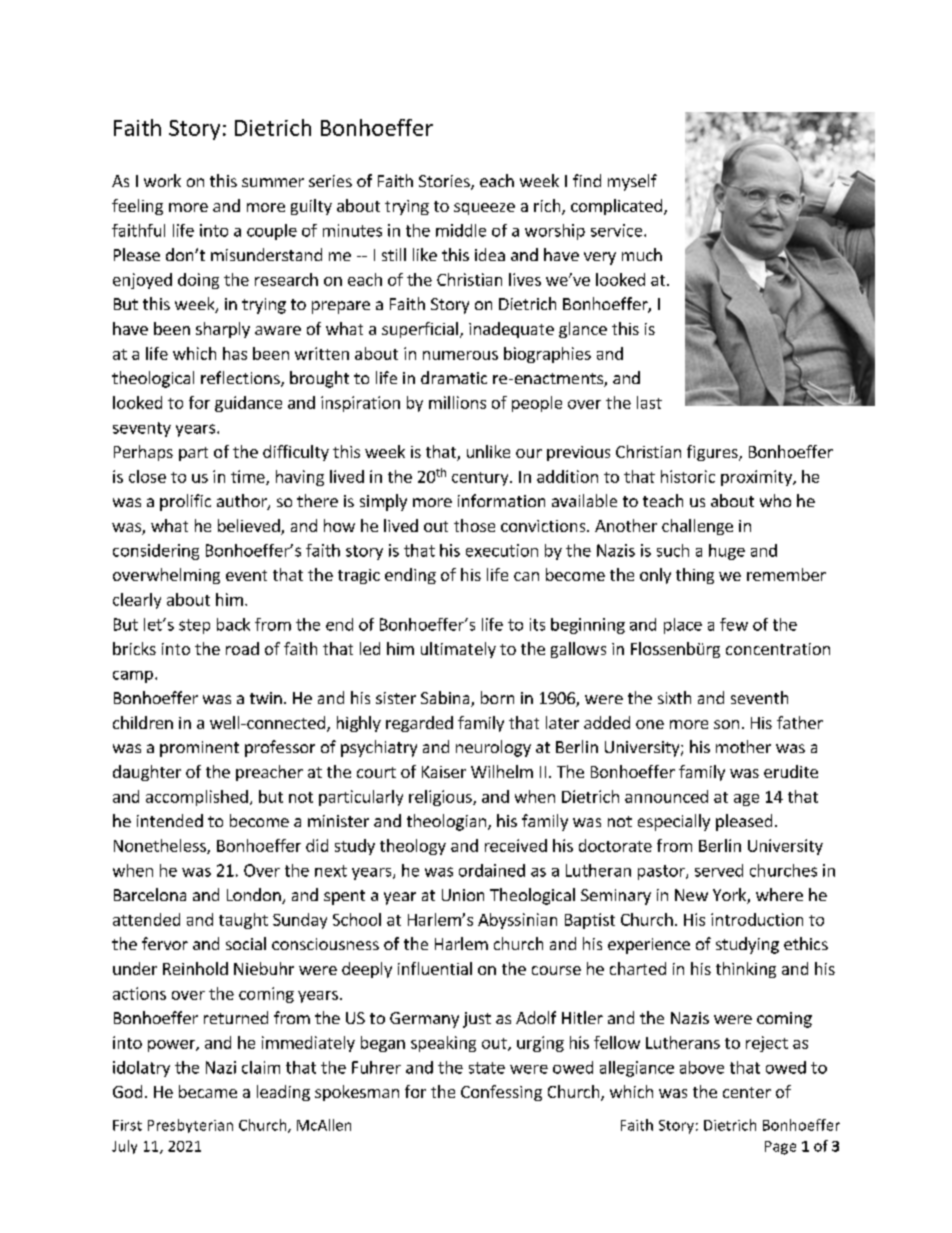  I want to click on prolific, so click(185, 502).
